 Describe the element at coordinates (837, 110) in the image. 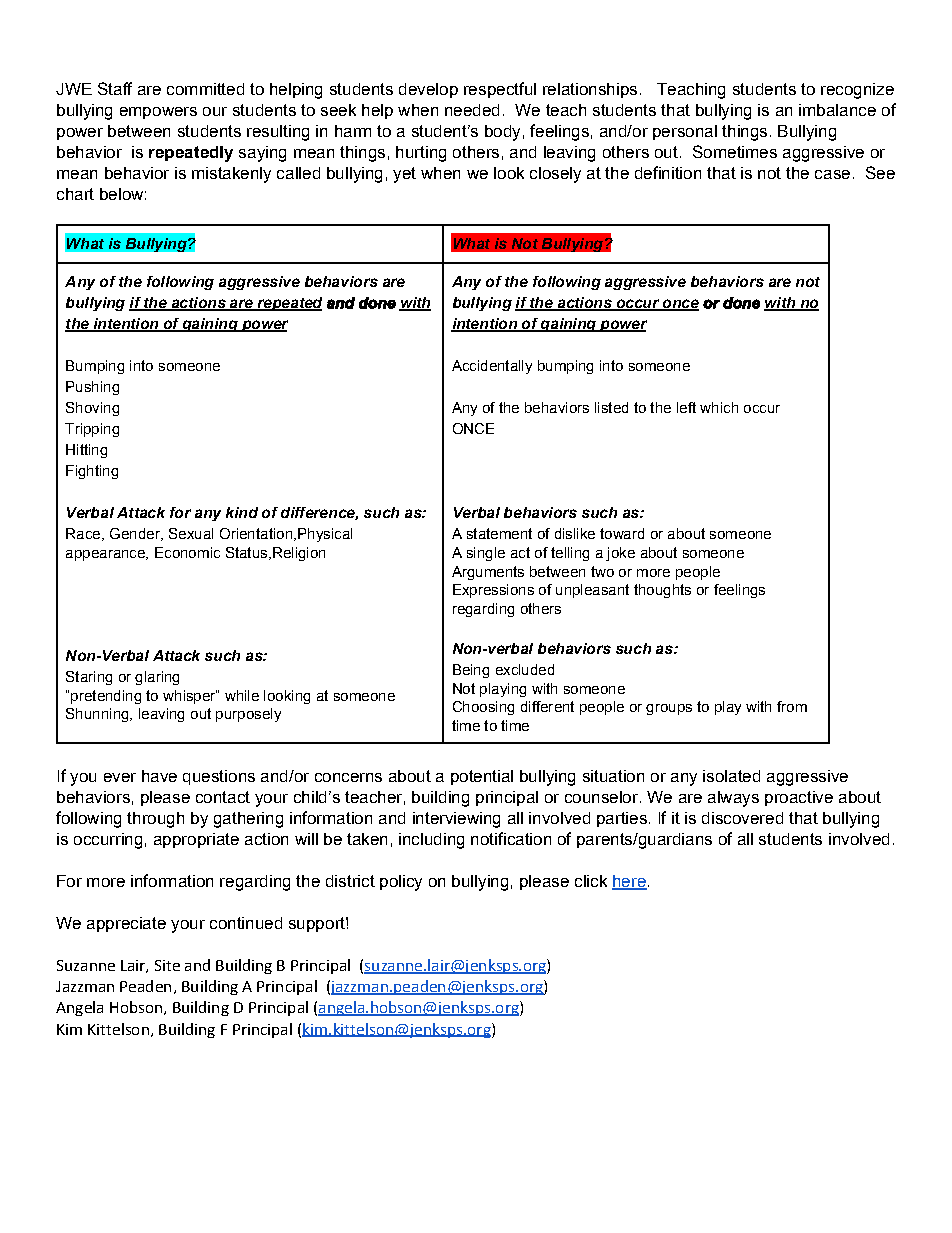

I see `imbalance` at that location.
